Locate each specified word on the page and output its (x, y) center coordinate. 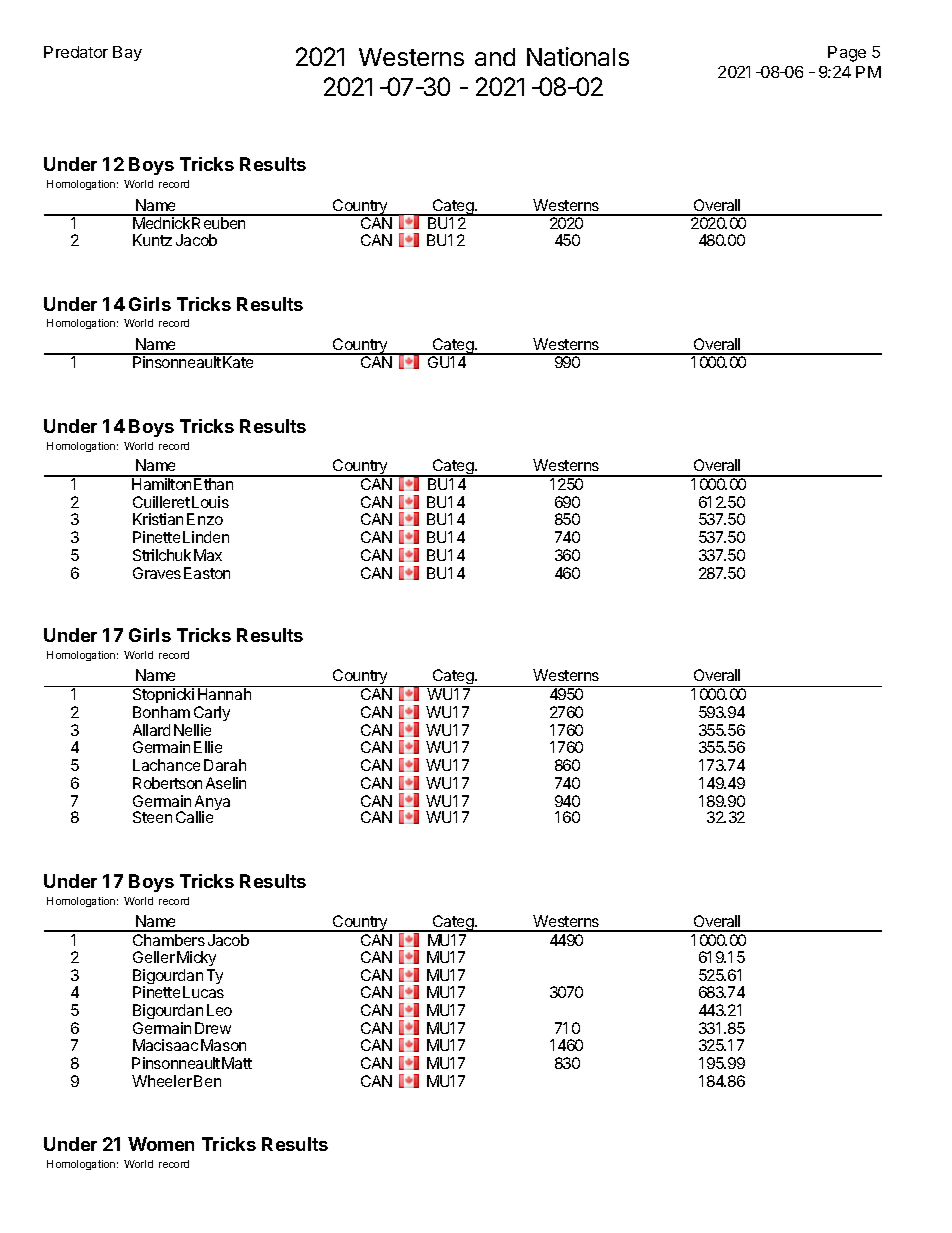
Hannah (224, 694)
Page (847, 54)
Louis (210, 502)
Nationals (578, 56)
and (495, 57)
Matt (237, 1063)
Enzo (205, 519)
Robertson (167, 783)
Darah (225, 765)
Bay (127, 53)
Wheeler (162, 1081)
